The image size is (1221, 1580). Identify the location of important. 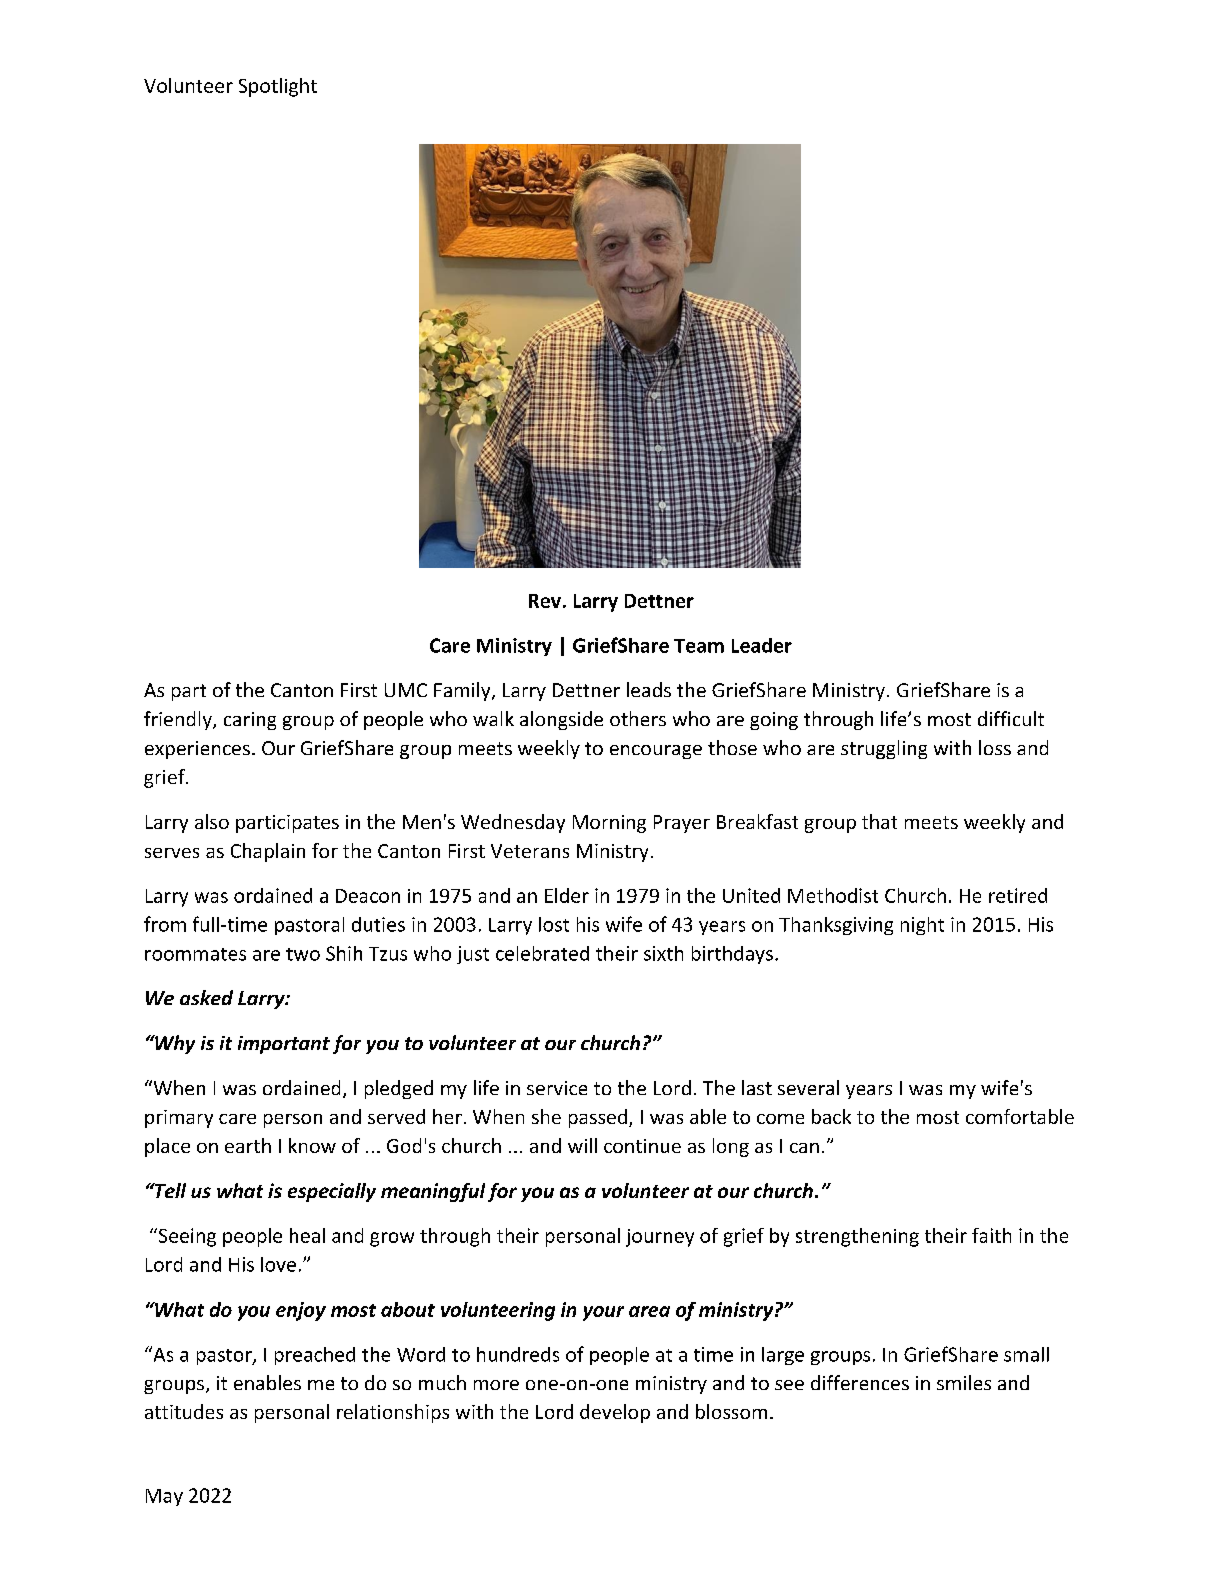
(284, 1045).
